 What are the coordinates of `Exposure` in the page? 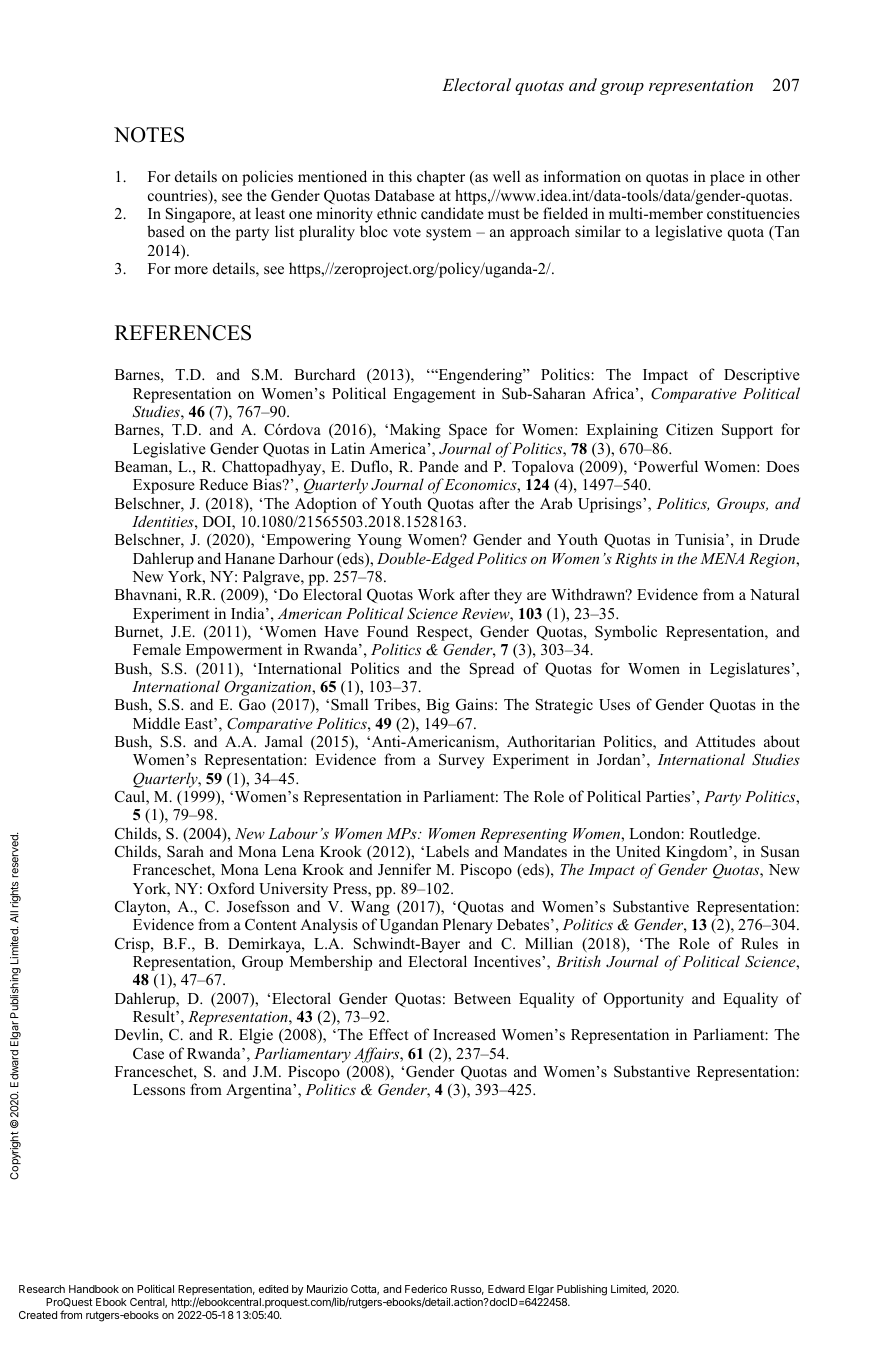 It's located at (164, 486).
